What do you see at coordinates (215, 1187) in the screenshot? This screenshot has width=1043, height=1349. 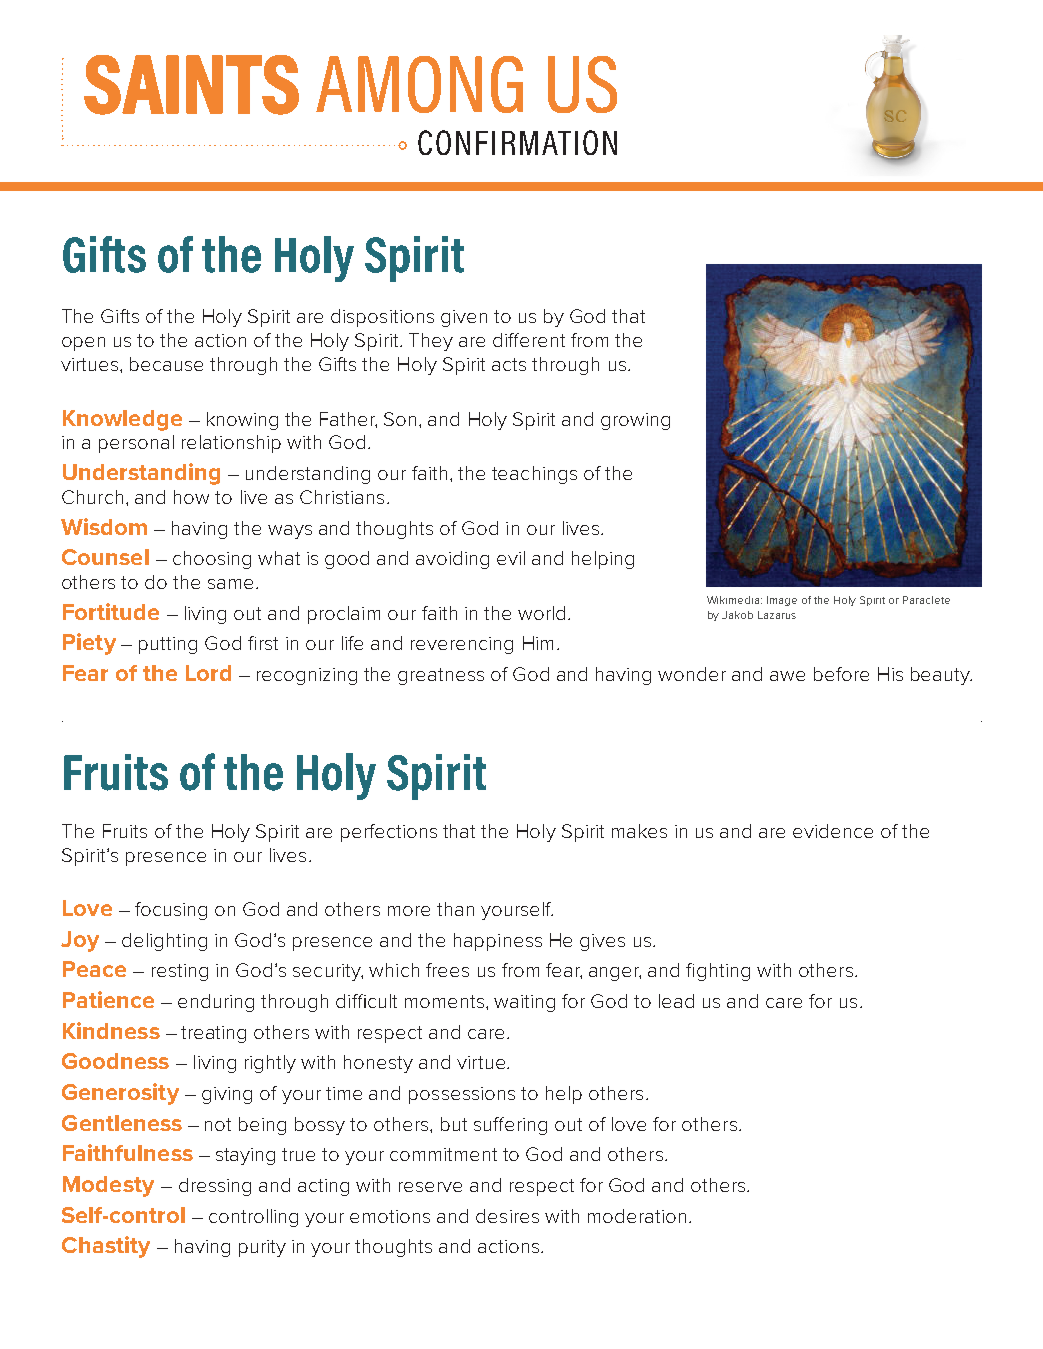 I see `dressing` at bounding box center [215, 1187].
